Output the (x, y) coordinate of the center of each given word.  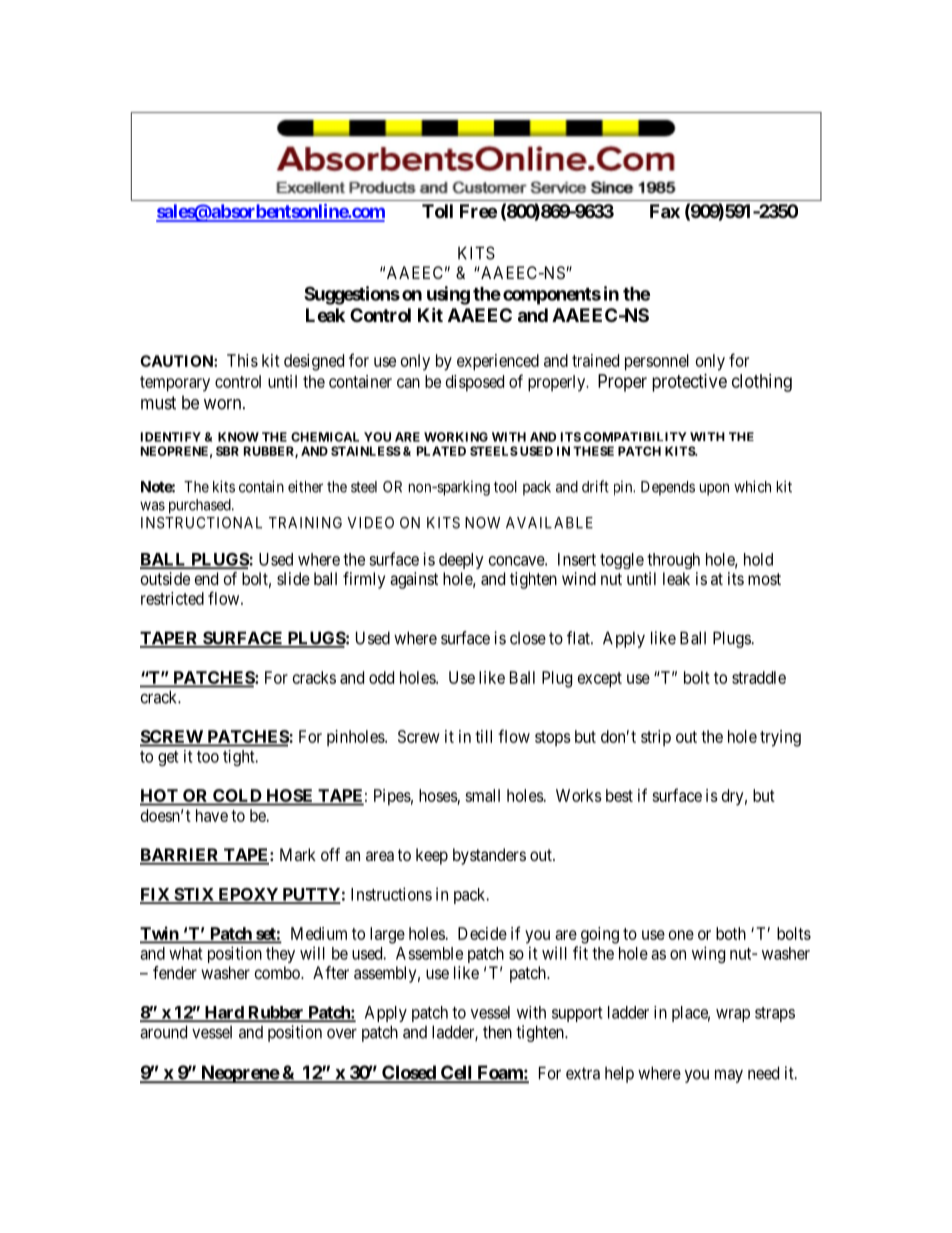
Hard (224, 1013)
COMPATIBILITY (635, 437)
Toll (437, 211)
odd (381, 677)
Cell (456, 1073)
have (212, 815)
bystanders (489, 856)
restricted (172, 598)
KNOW (238, 437)
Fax (665, 211)
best (619, 795)
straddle (759, 677)
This (242, 360)
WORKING (456, 437)
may (729, 1076)
